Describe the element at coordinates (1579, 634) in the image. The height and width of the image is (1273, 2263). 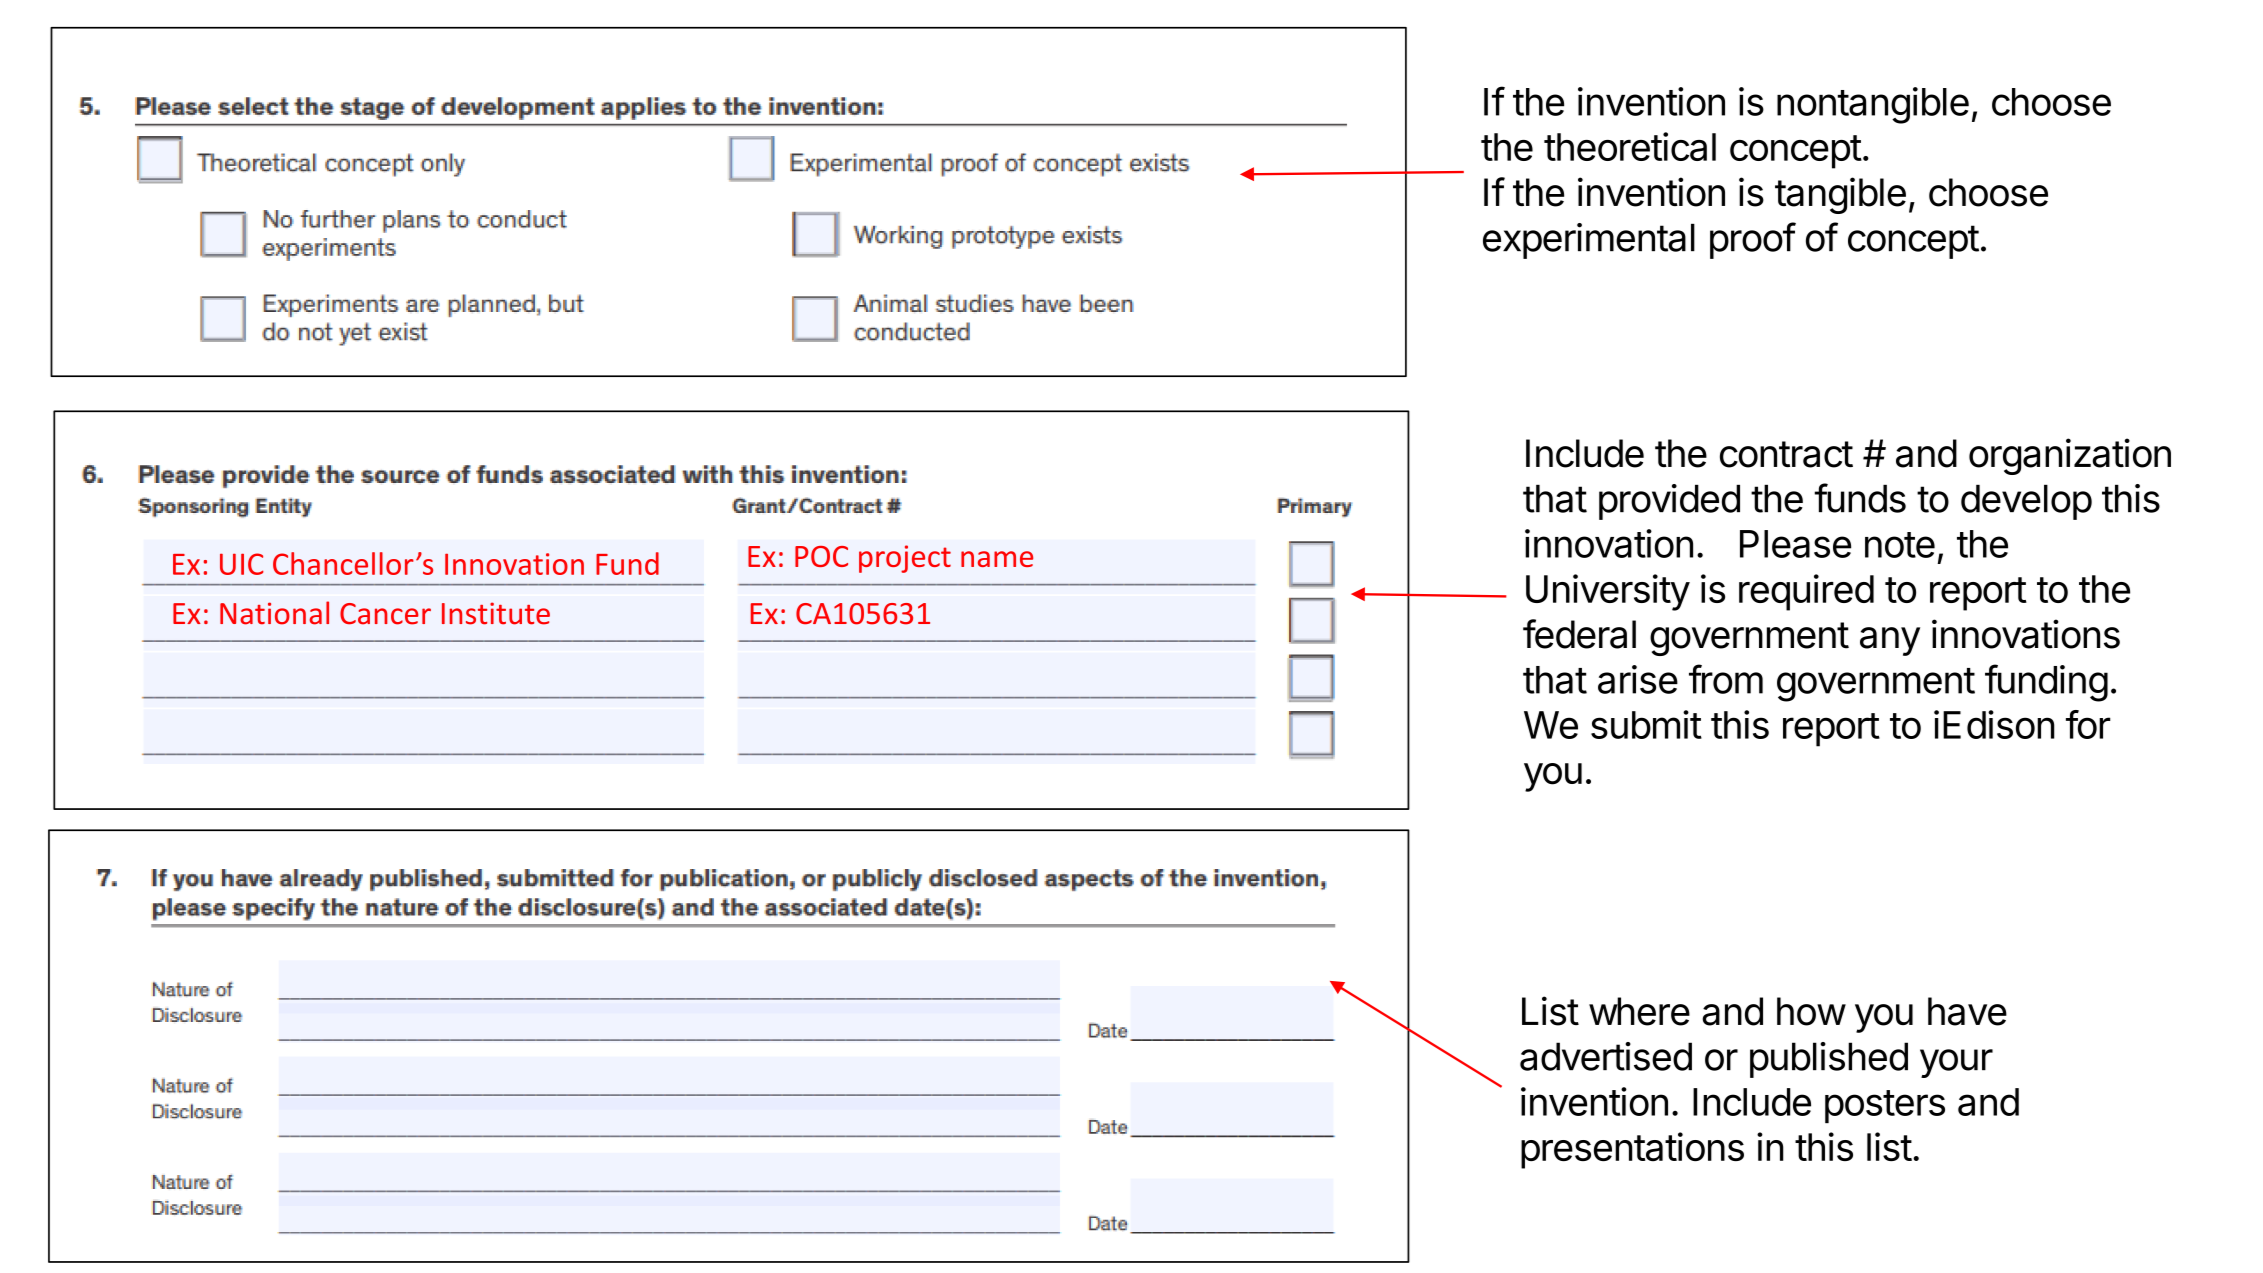
I see `federal` at that location.
